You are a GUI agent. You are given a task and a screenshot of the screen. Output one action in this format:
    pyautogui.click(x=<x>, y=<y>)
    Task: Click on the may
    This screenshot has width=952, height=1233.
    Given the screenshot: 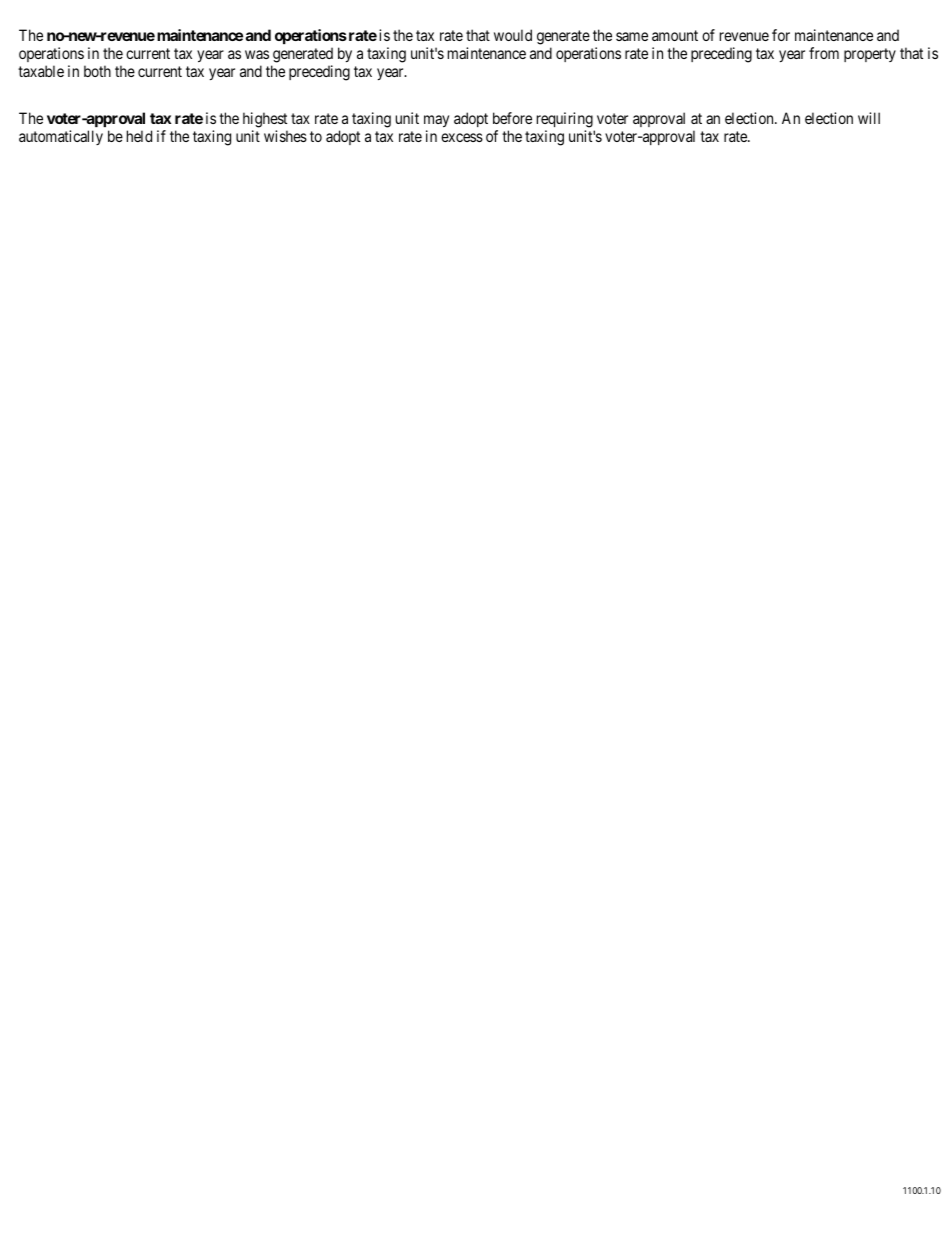 What is the action you would take?
    pyautogui.click(x=436, y=123)
